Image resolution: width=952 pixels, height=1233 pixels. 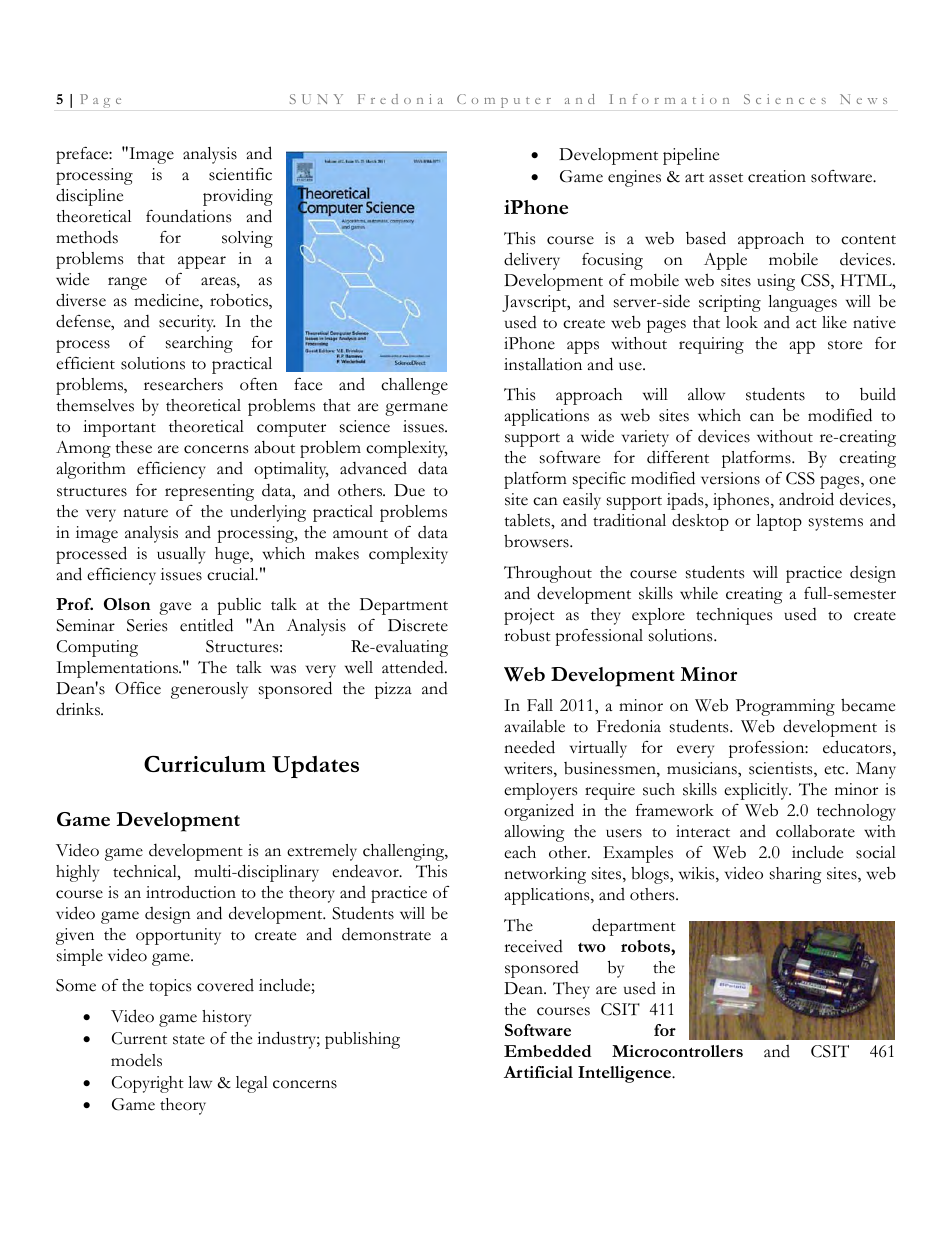 I want to click on state, so click(x=189, y=1040).
